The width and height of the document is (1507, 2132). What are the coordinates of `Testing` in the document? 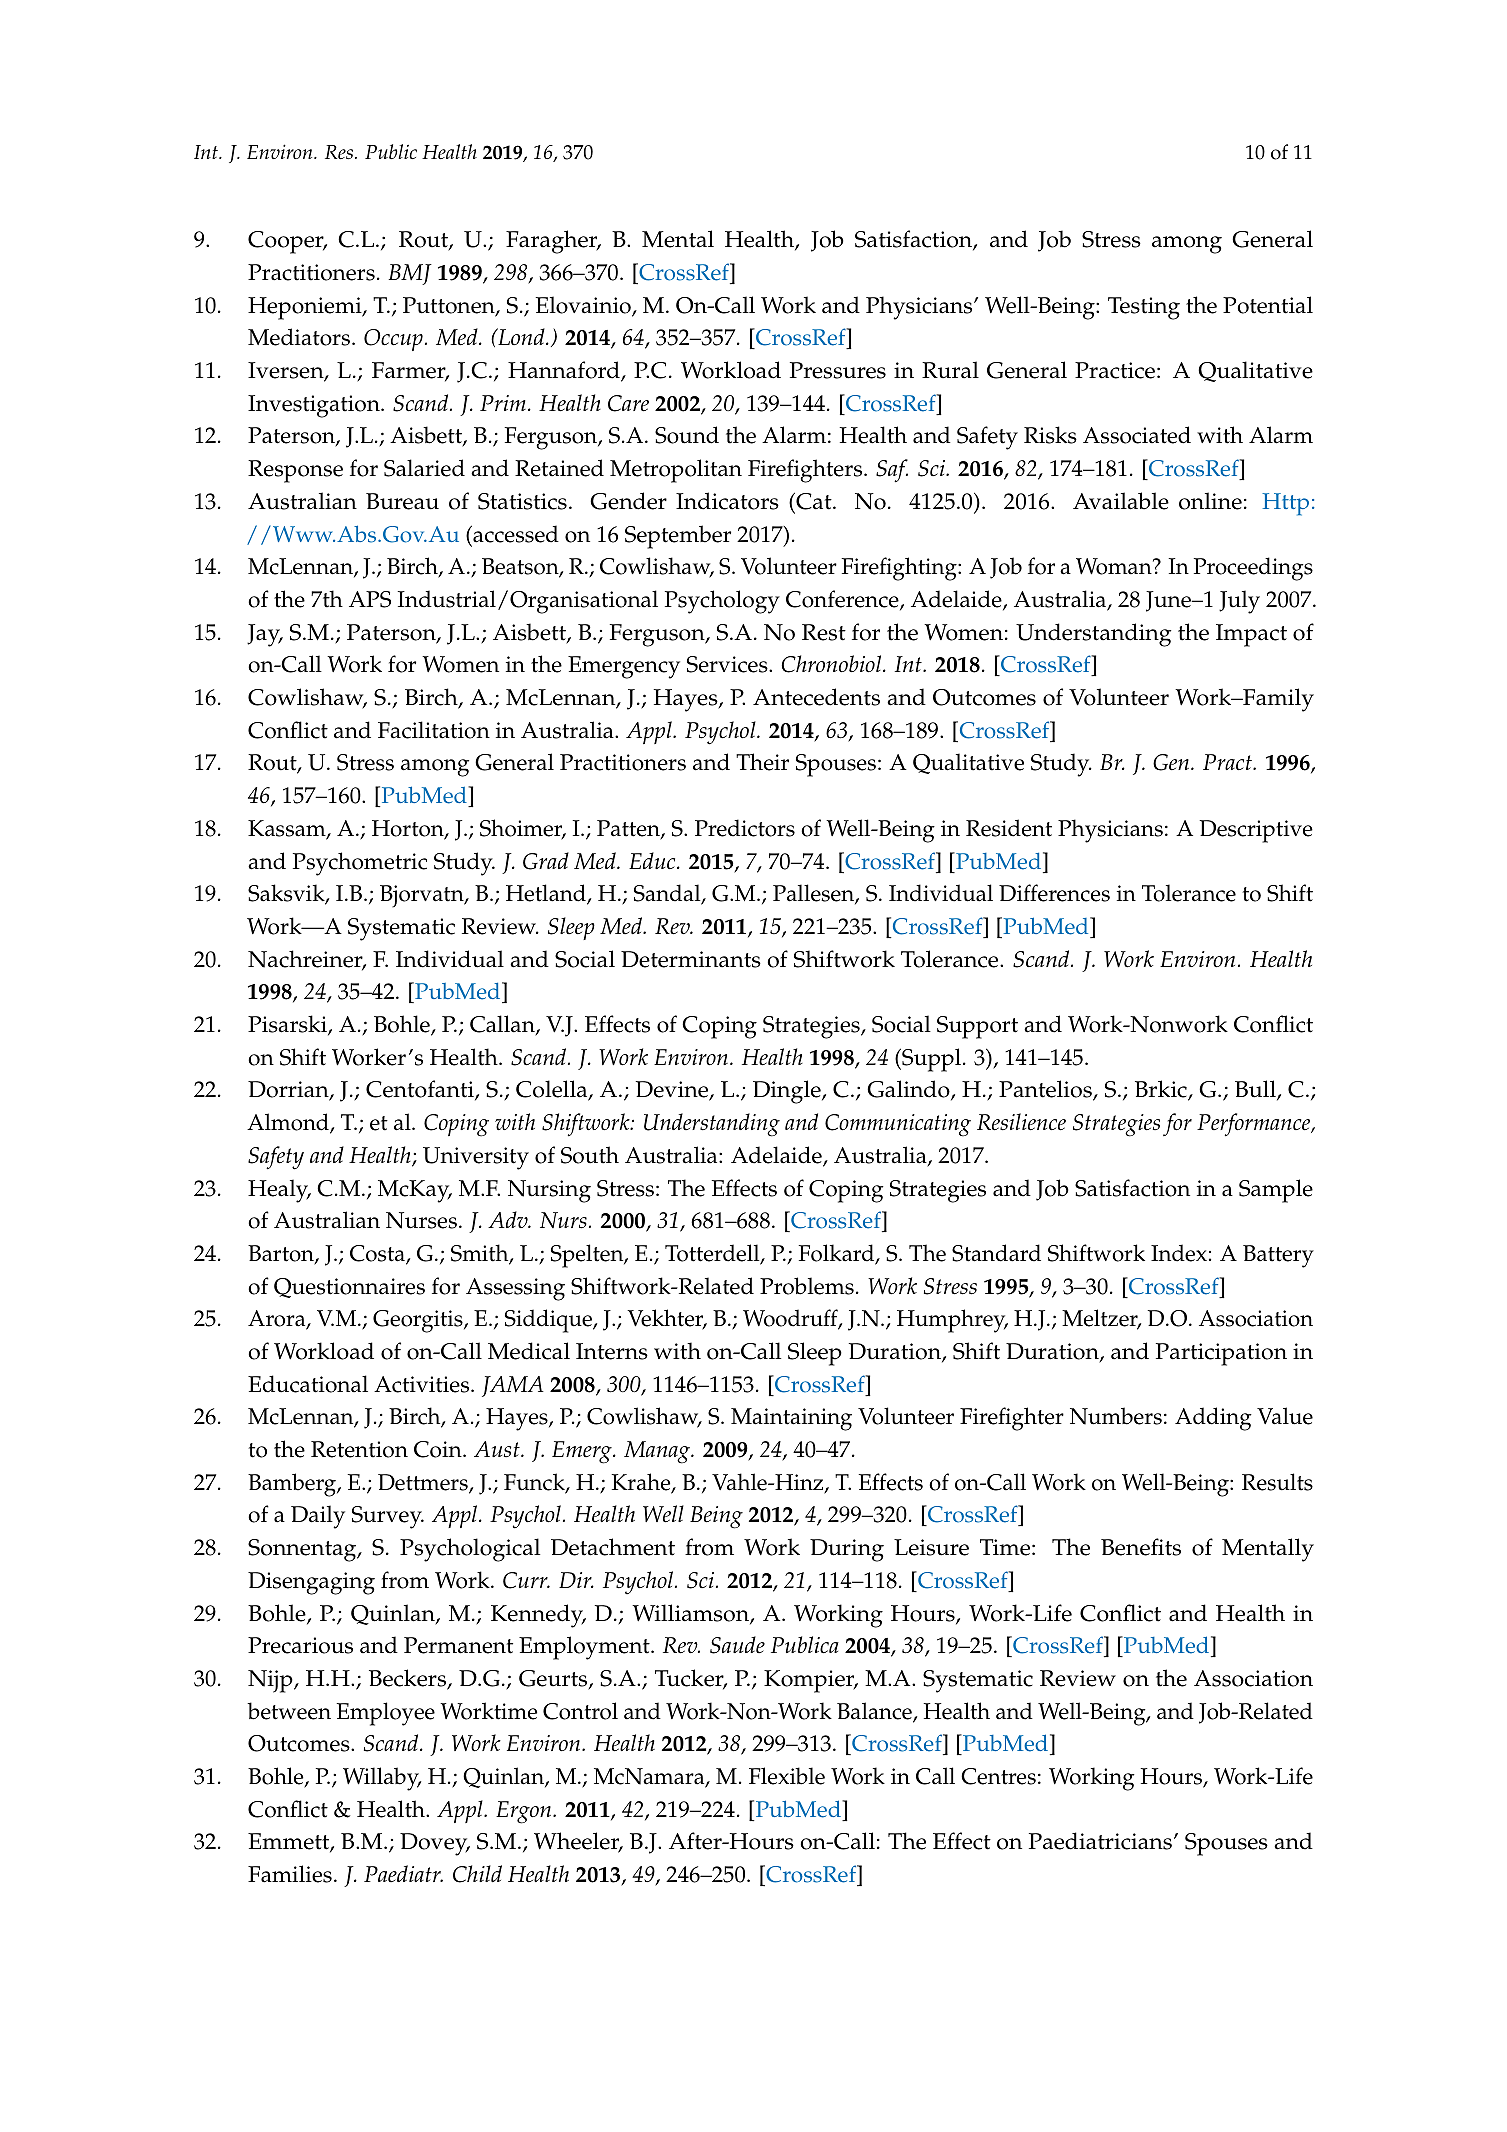 It's located at (1144, 308).
